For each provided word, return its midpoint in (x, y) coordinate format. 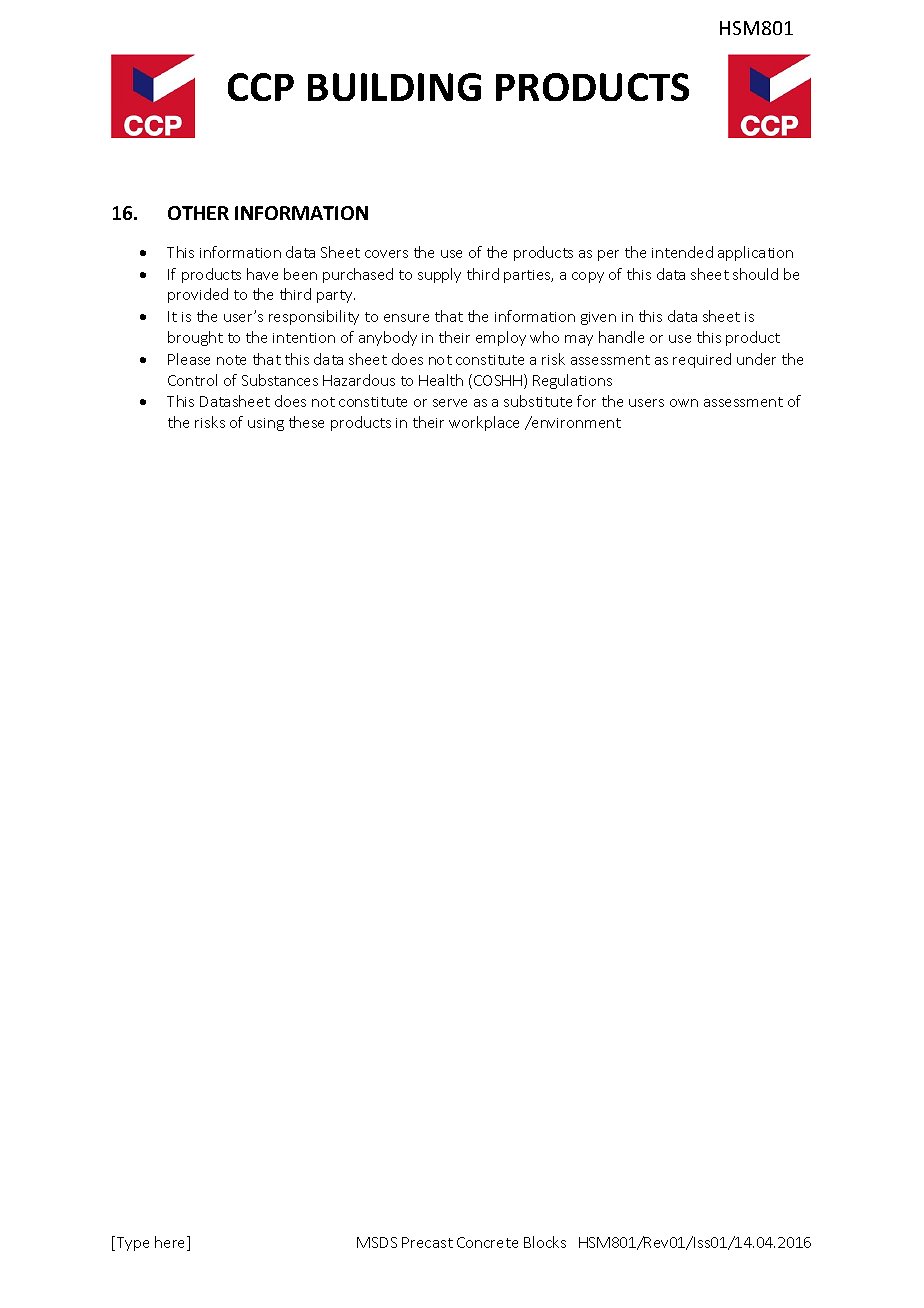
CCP (261, 87)
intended (682, 252)
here (171, 1243)
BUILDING (394, 87)
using (266, 424)
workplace (484, 423)
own (684, 403)
